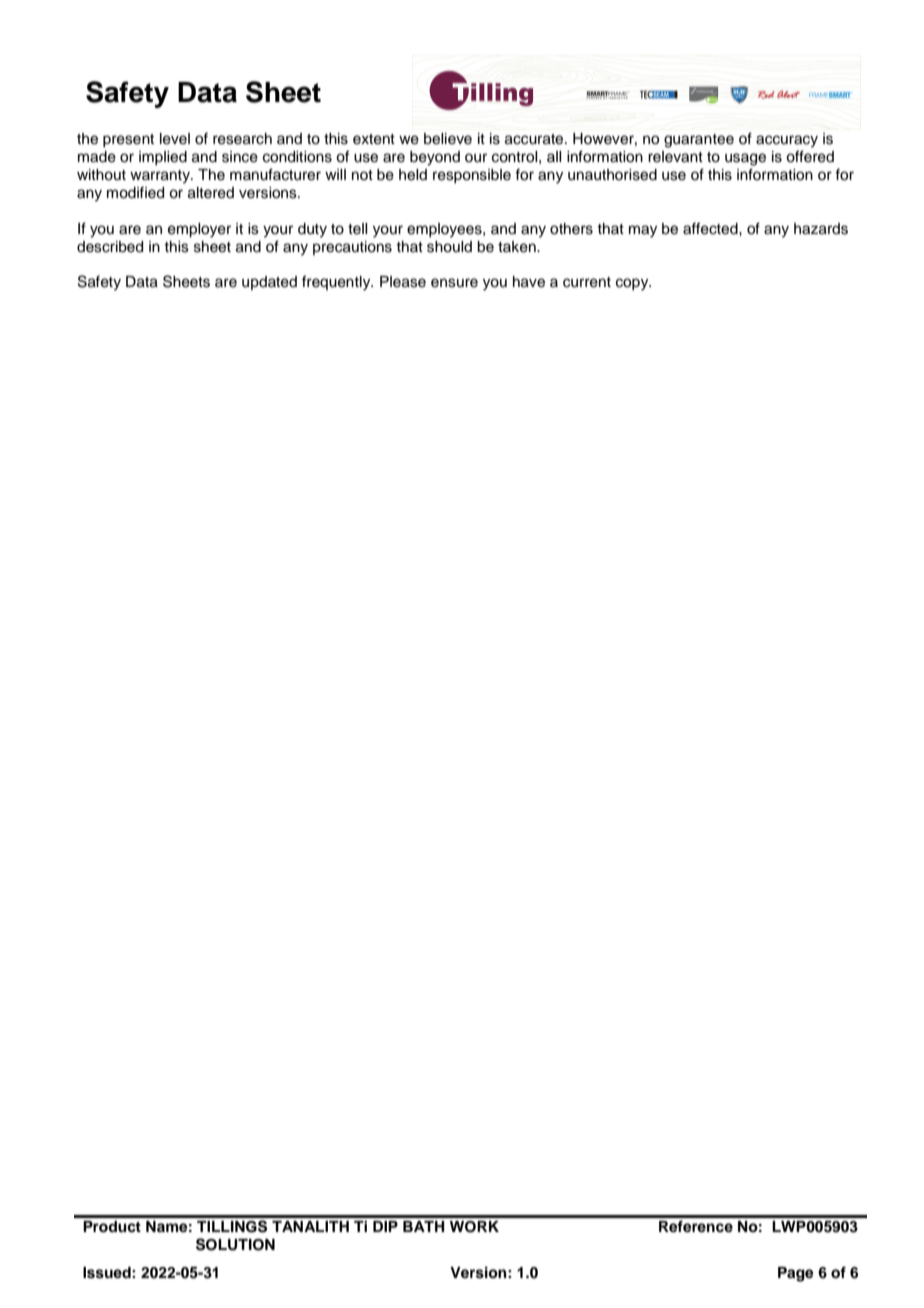 The height and width of the image is (1308, 924). I want to click on Reference, so click(696, 1226).
